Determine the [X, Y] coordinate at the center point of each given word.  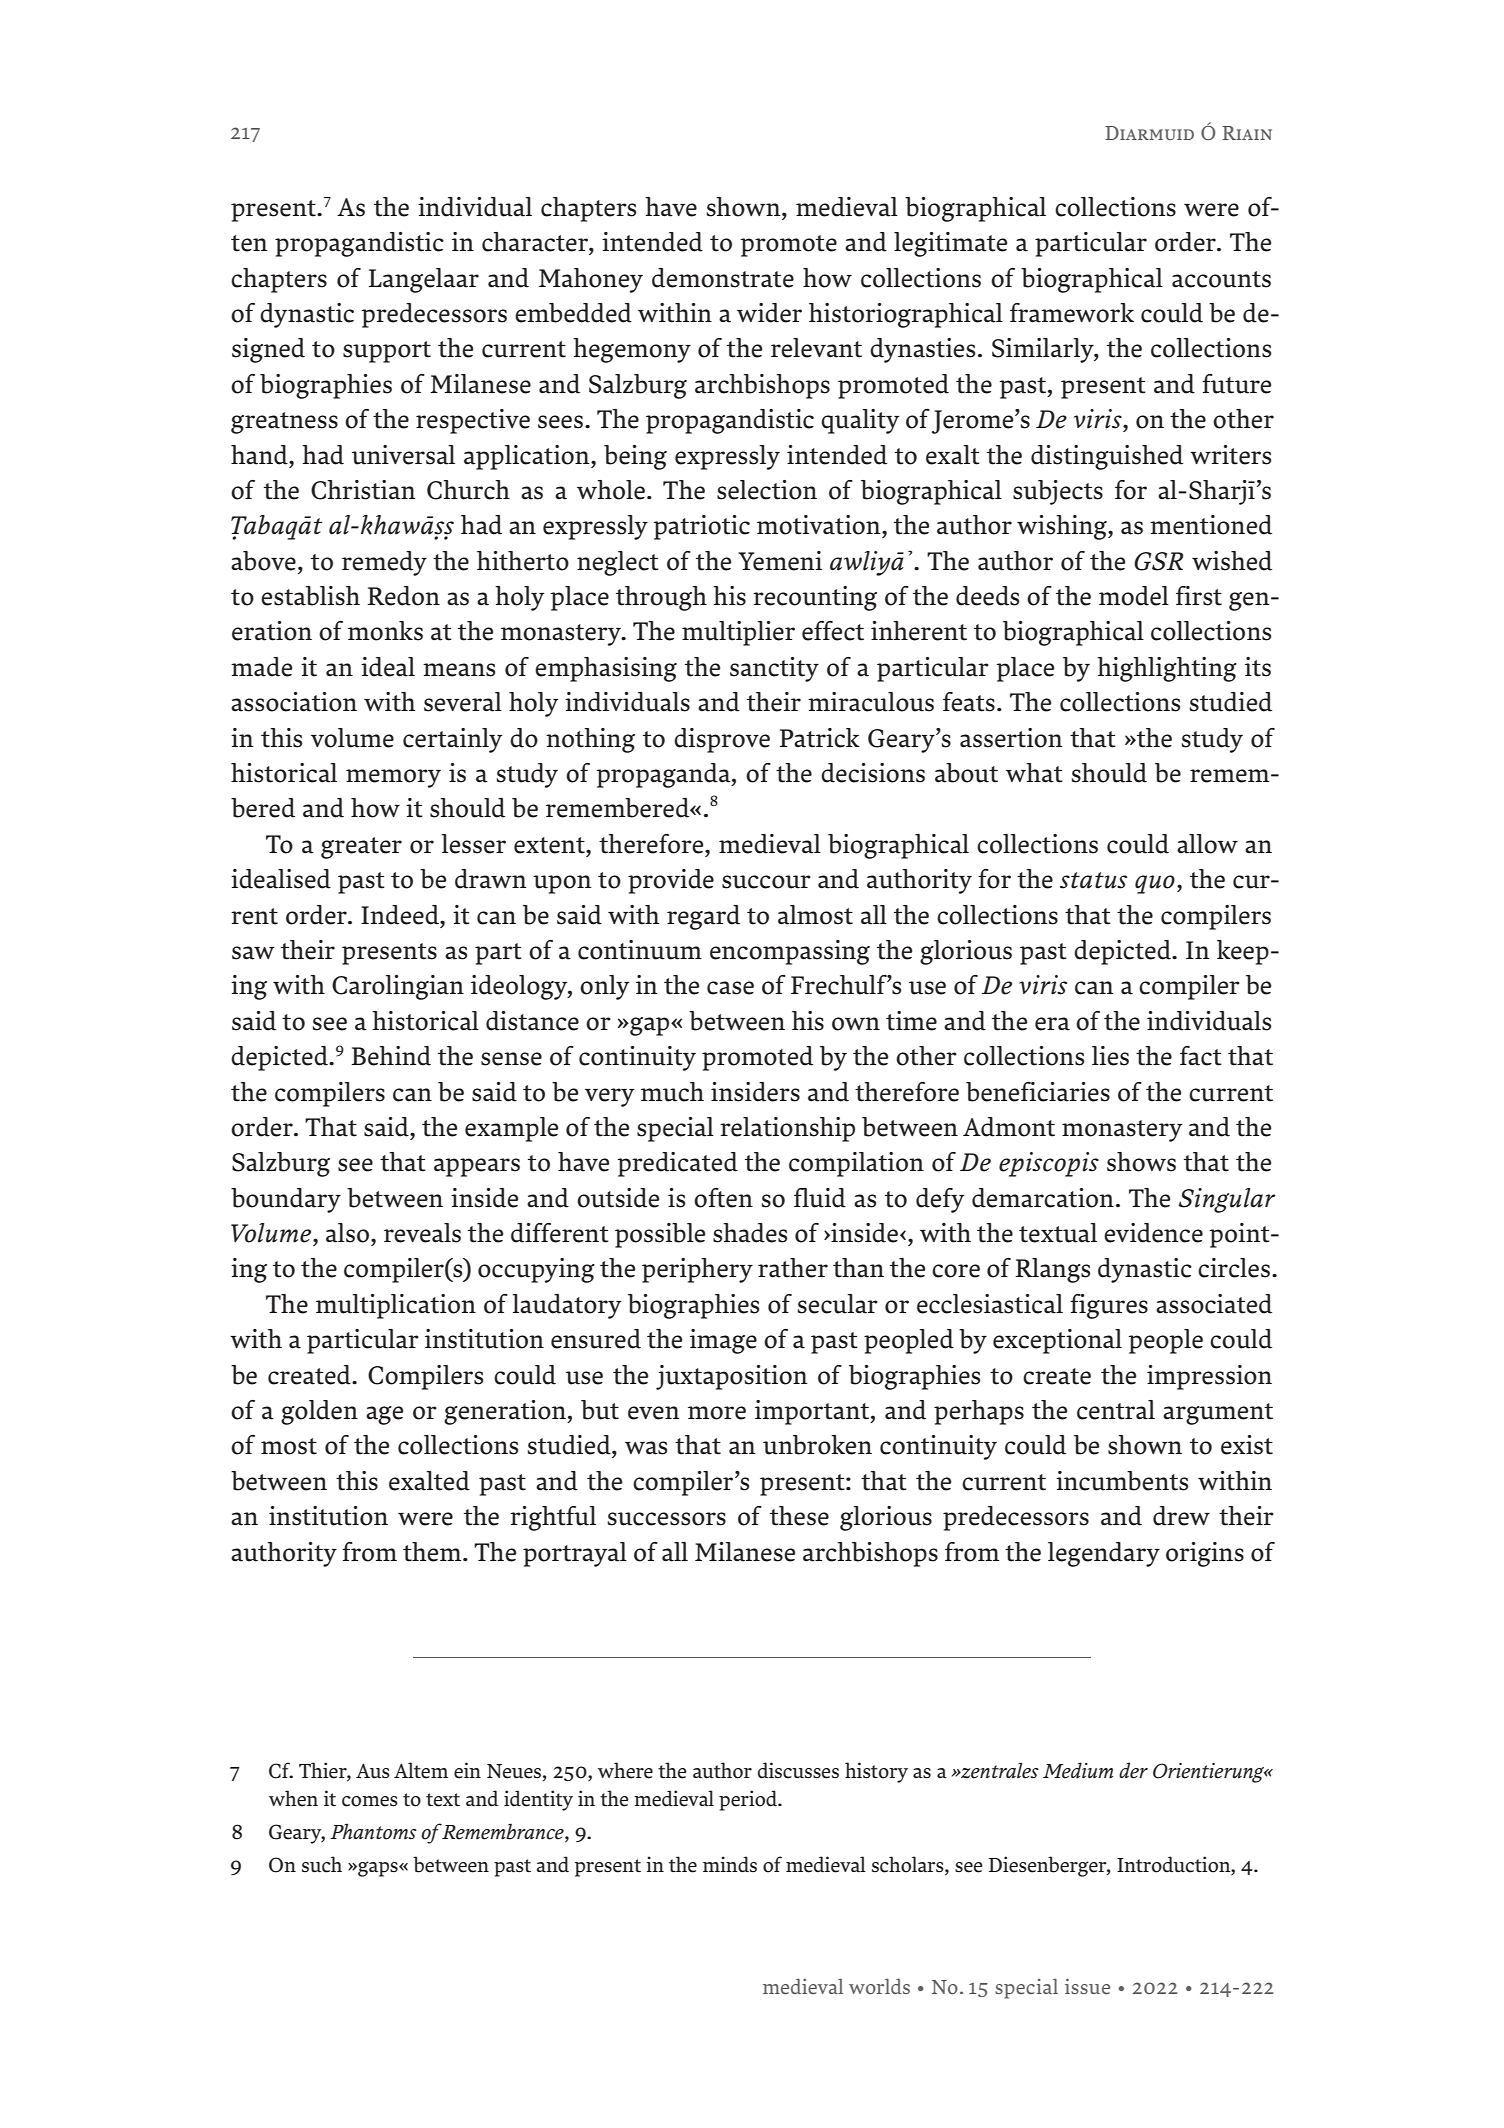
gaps [378, 1869]
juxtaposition [731, 1377]
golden [319, 1412]
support [387, 352]
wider [769, 313]
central [1116, 1410]
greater [361, 848]
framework [1072, 313]
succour [766, 882]
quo [1155, 884]
